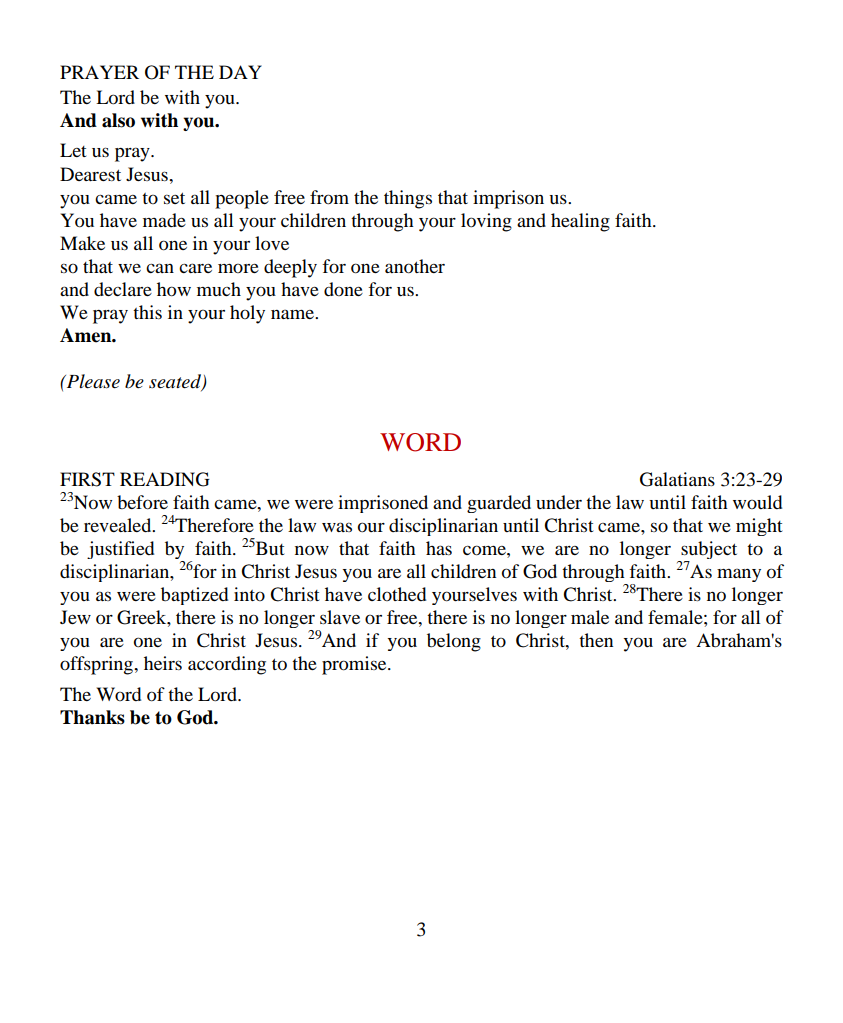 The image size is (843, 1023). I want to click on healing, so click(580, 222).
